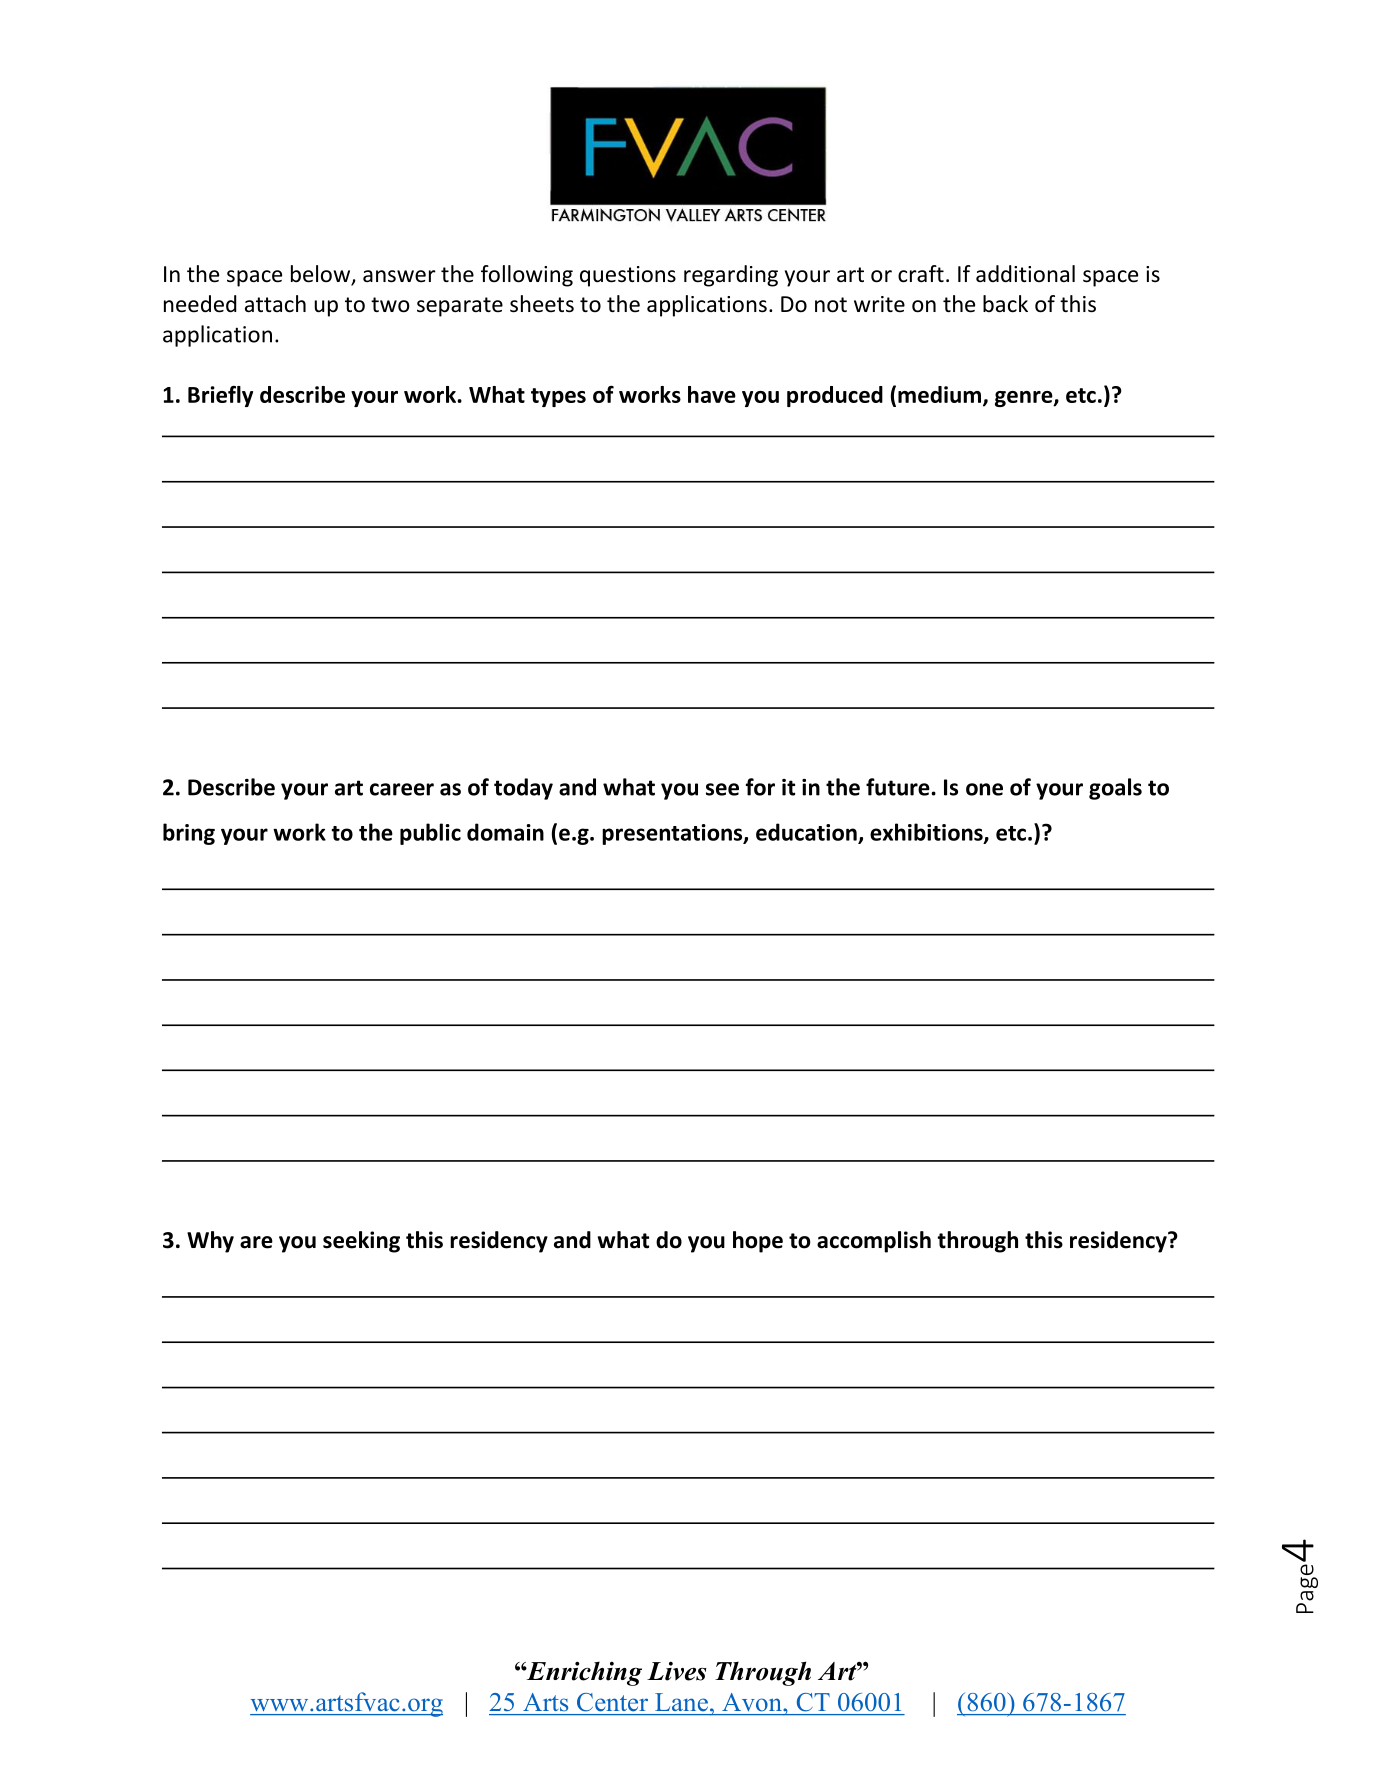 Image resolution: width=1376 pixels, height=1780 pixels. What do you see at coordinates (628, 276) in the document?
I see `questions` at bounding box center [628, 276].
